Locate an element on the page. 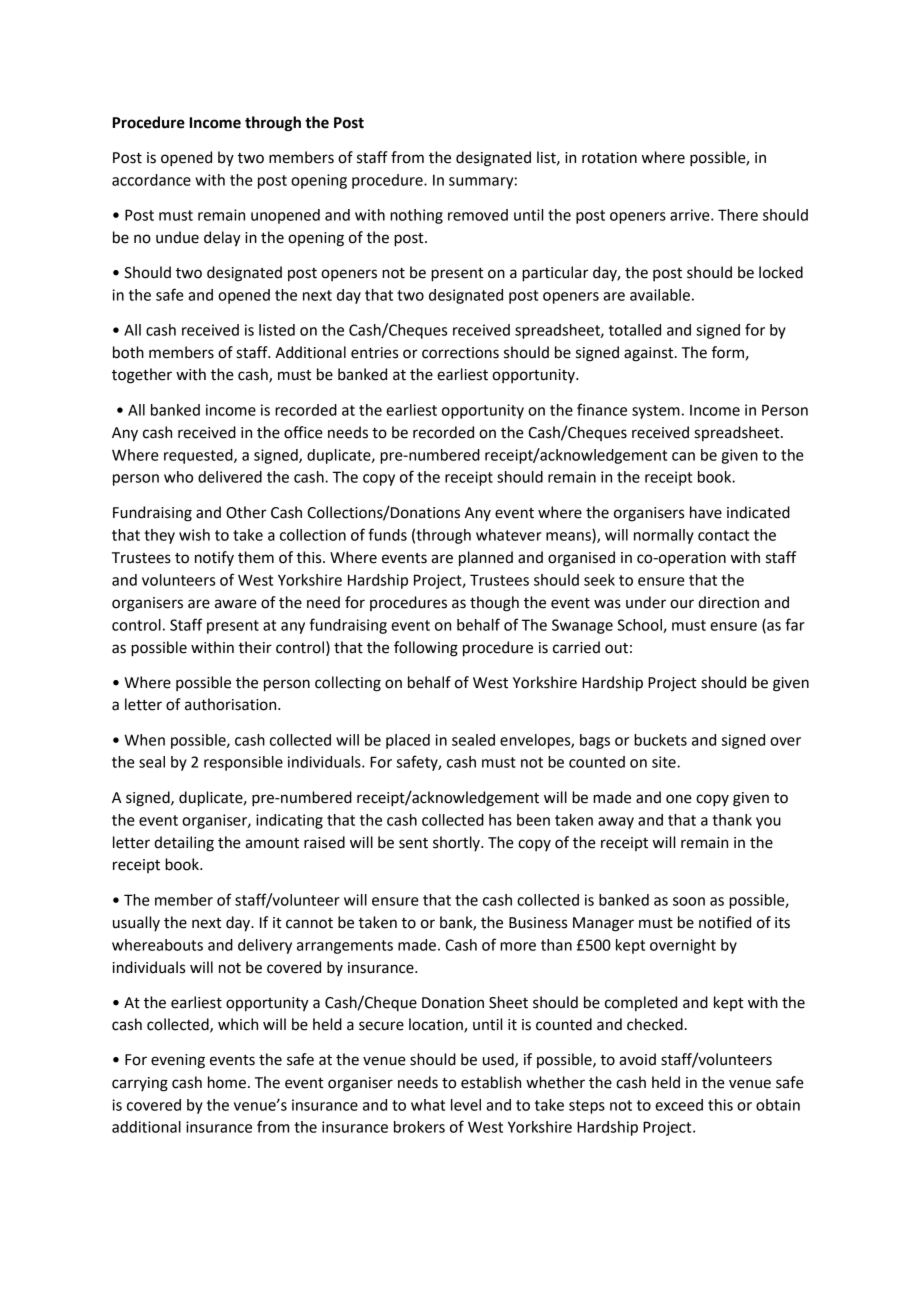  has is located at coordinates (500, 820).
